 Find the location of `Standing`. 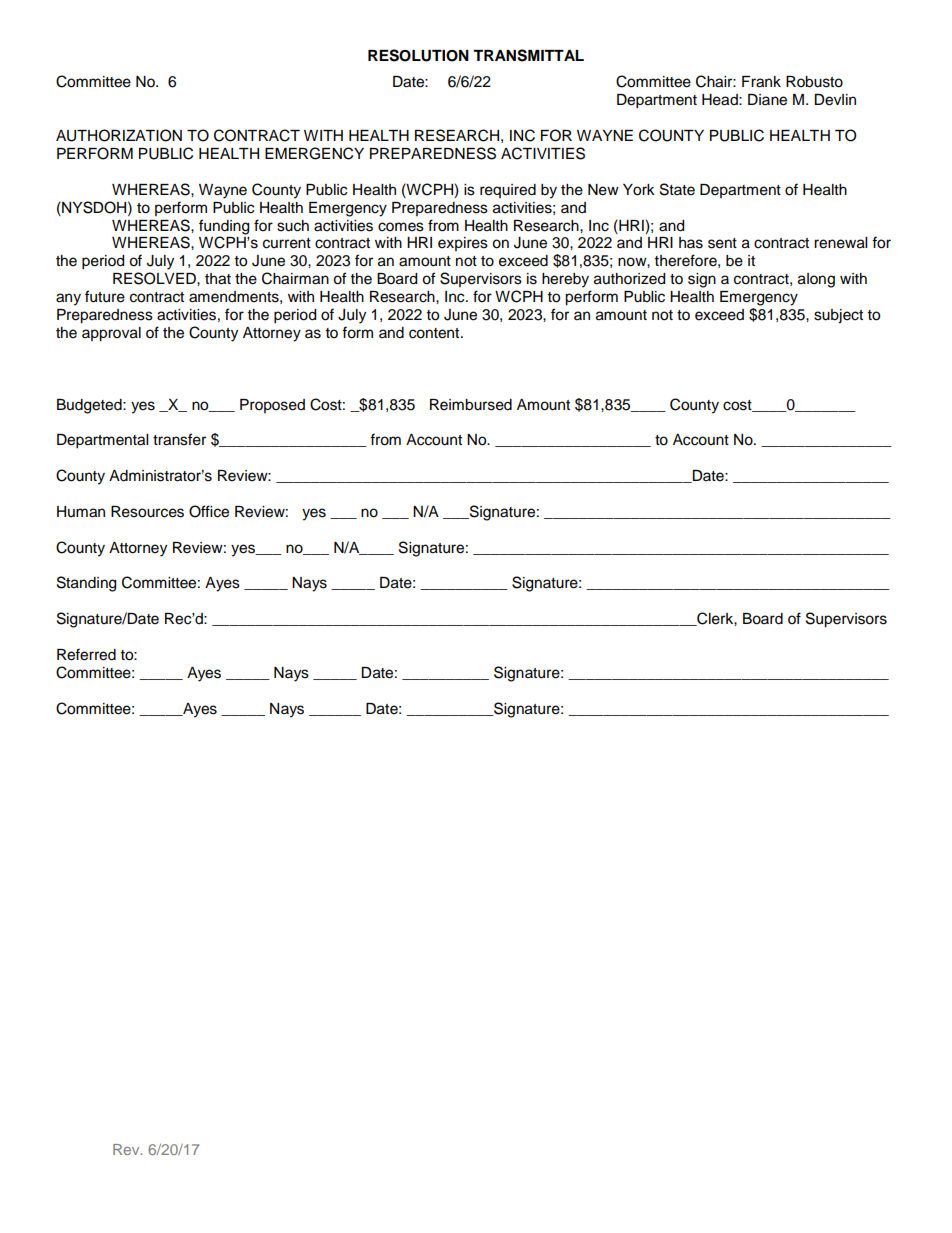

Standing is located at coordinates (86, 584).
